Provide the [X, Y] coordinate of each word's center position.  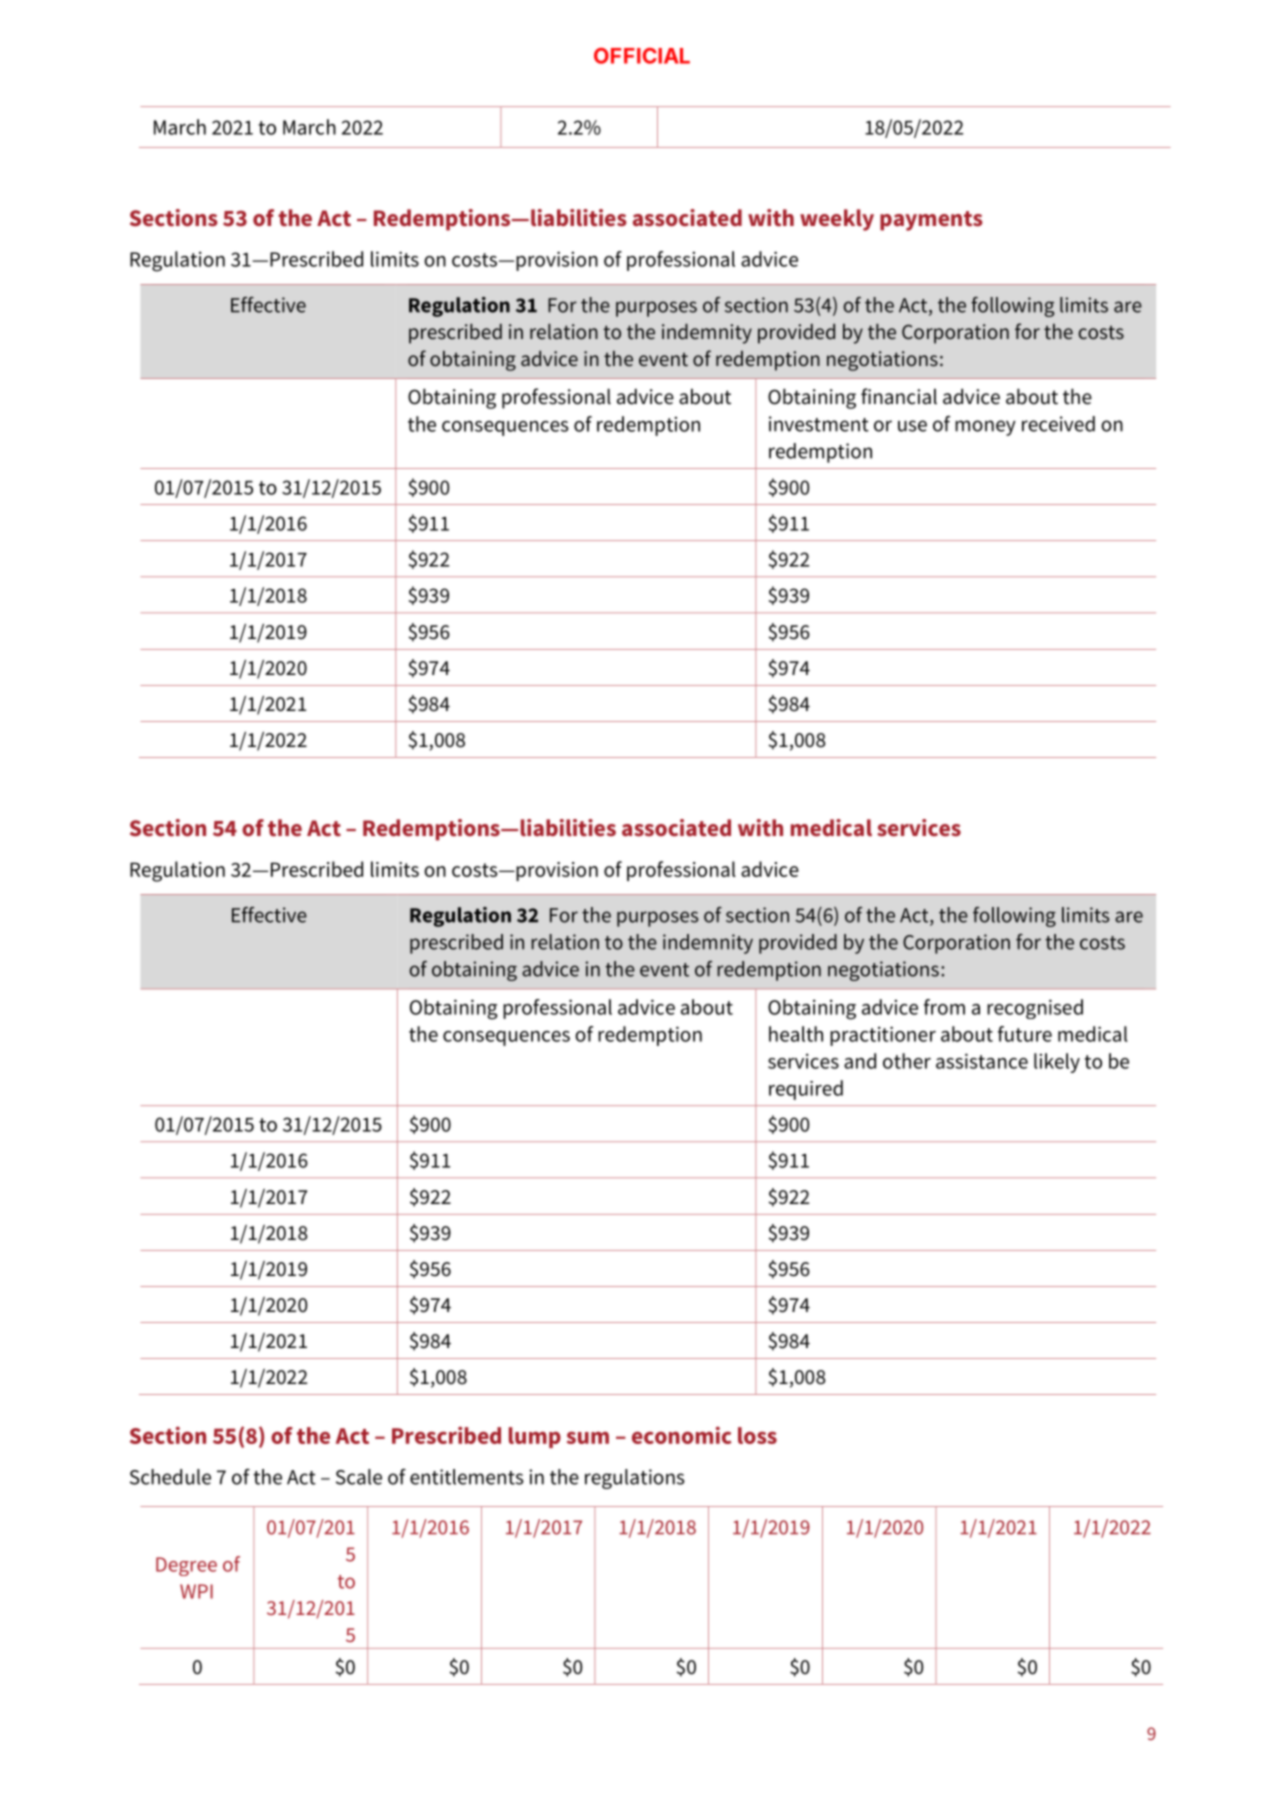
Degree [186, 1566]
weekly [837, 220]
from [944, 1007]
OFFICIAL [642, 56]
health [796, 1034]
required [806, 1090]
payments [931, 221]
